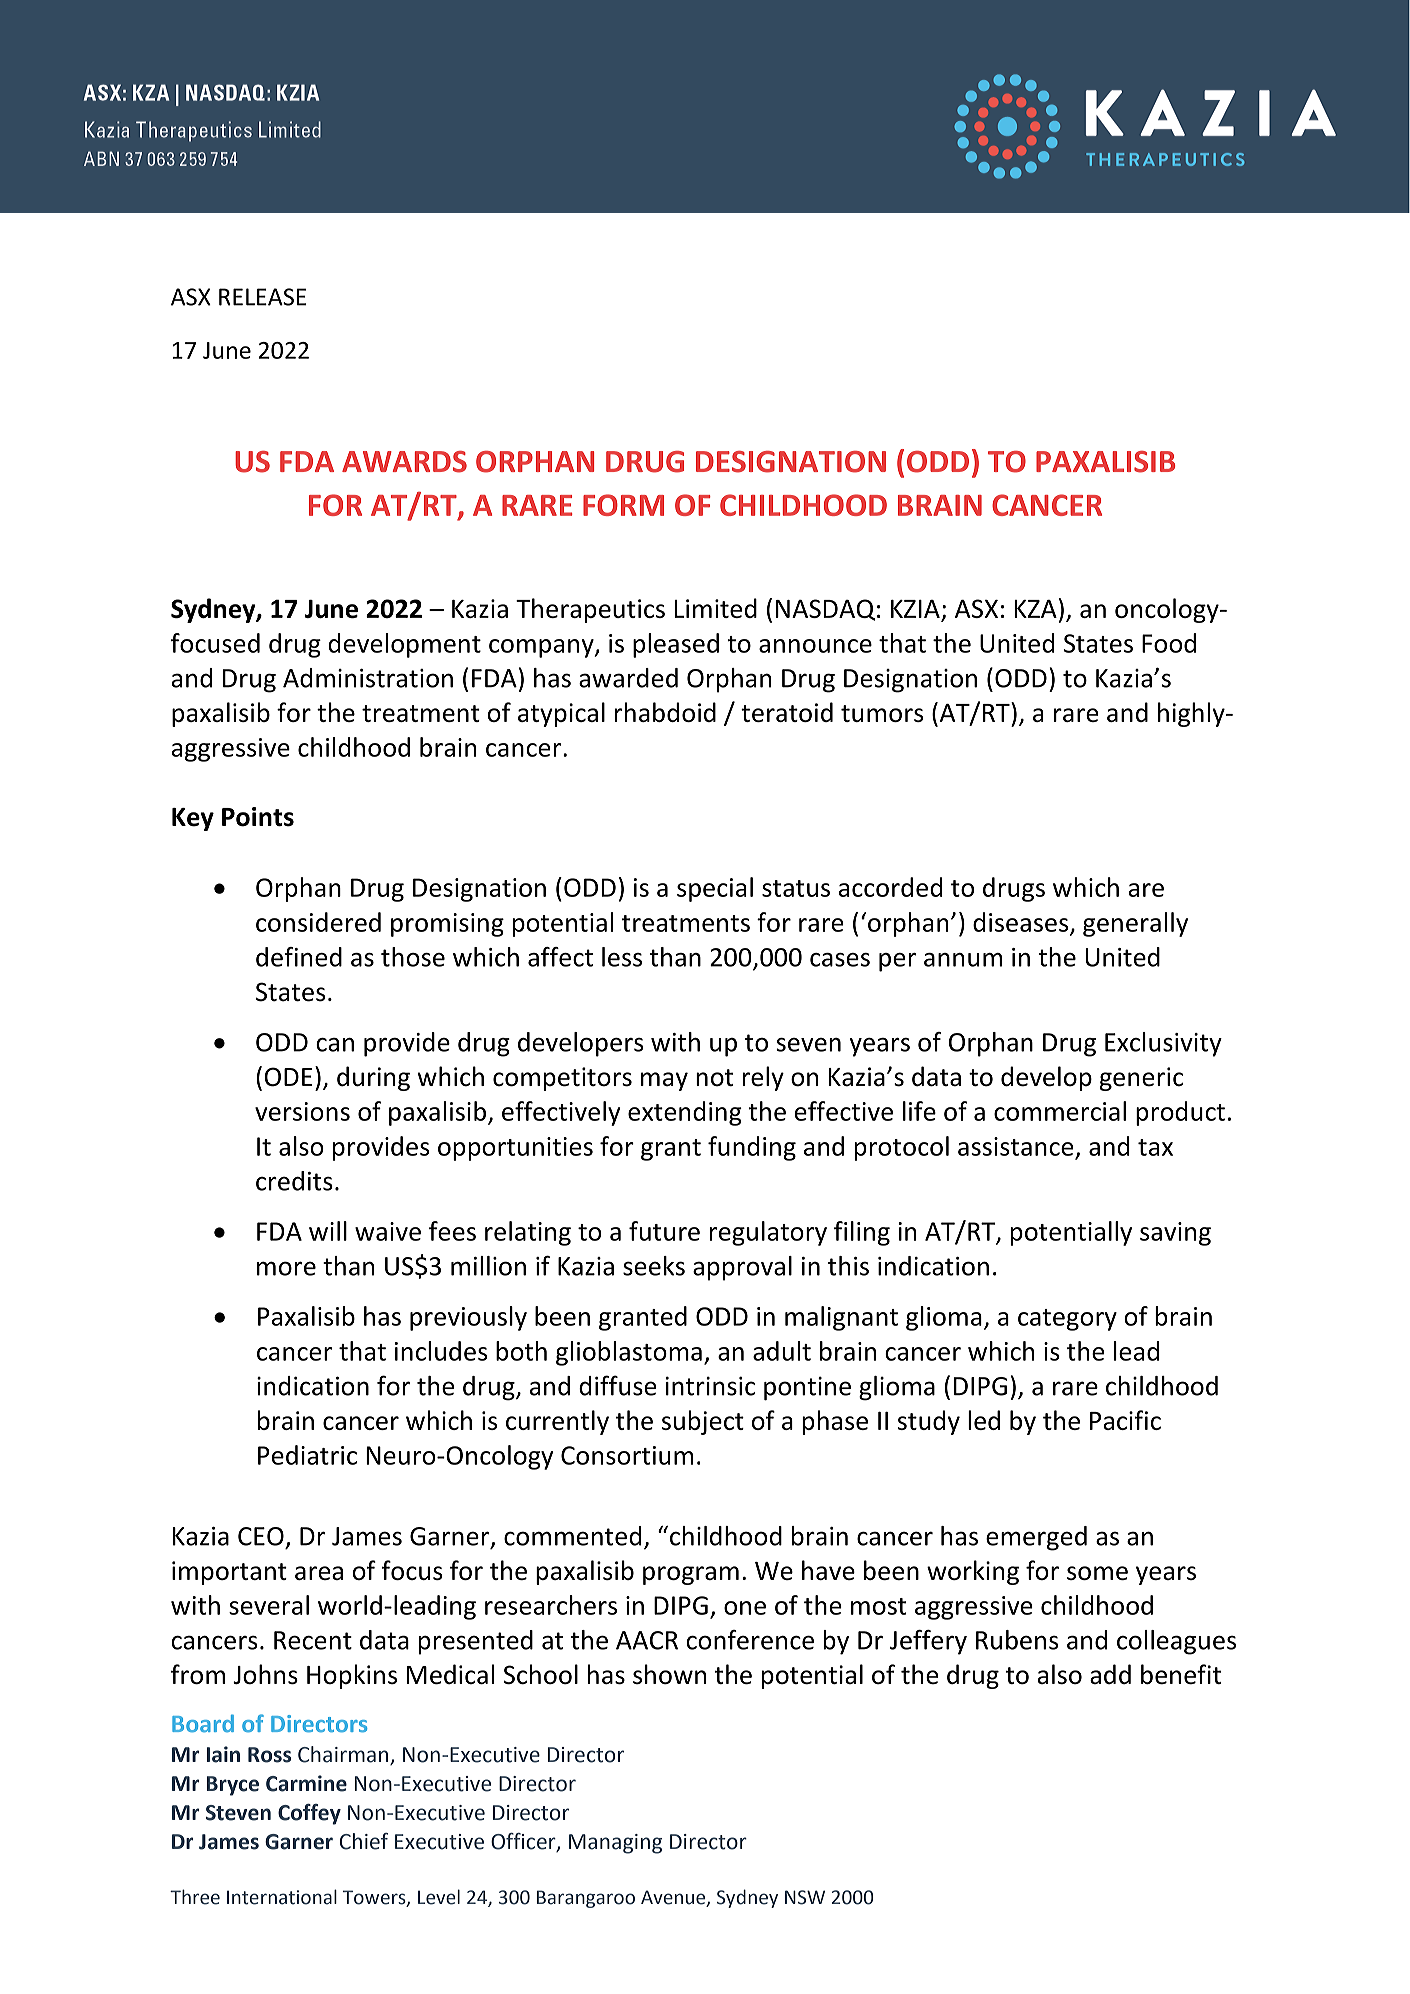  I want to click on Administration, so click(368, 678).
